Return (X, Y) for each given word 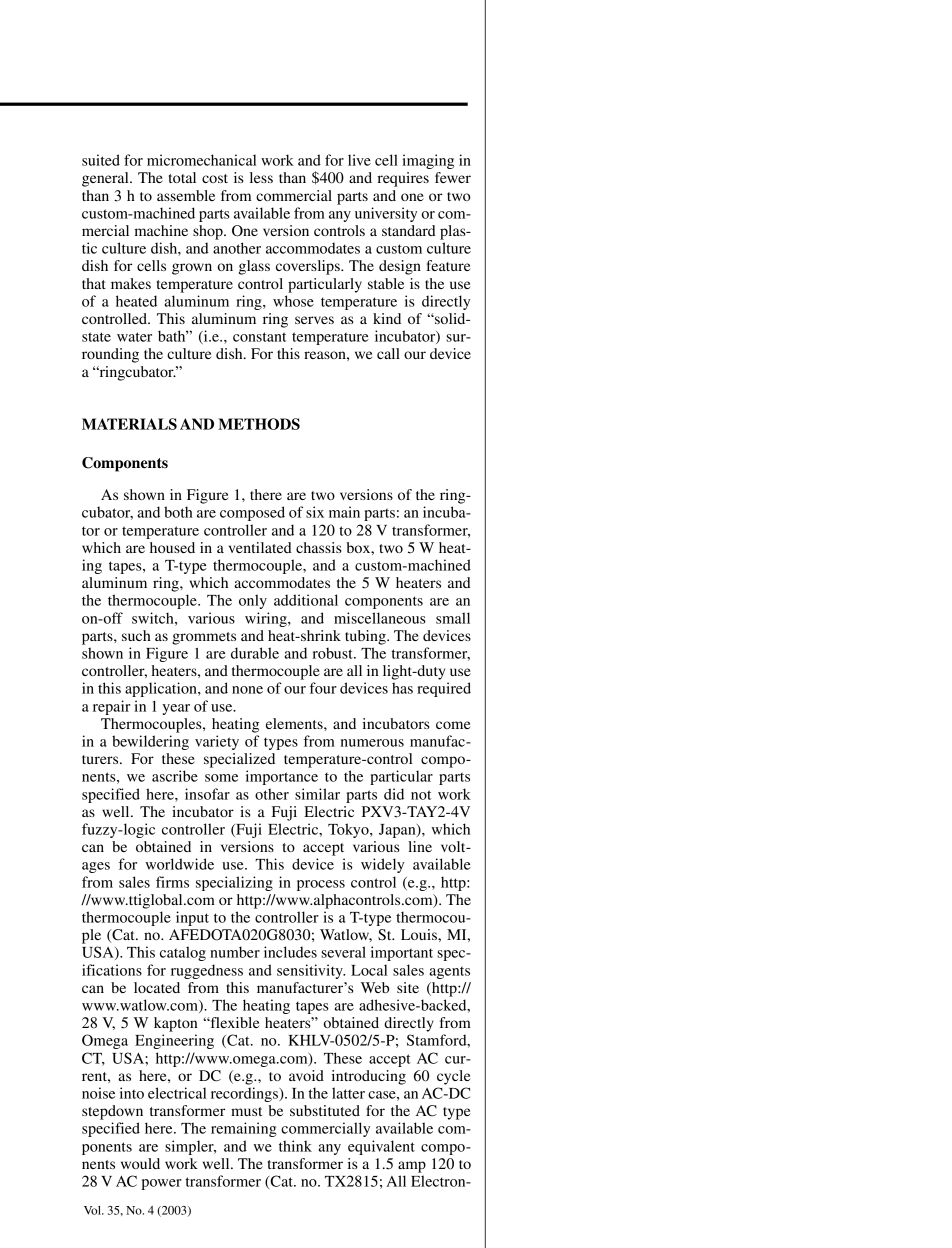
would (140, 1163)
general (106, 179)
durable (255, 653)
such (136, 635)
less (261, 177)
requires (403, 179)
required (444, 689)
